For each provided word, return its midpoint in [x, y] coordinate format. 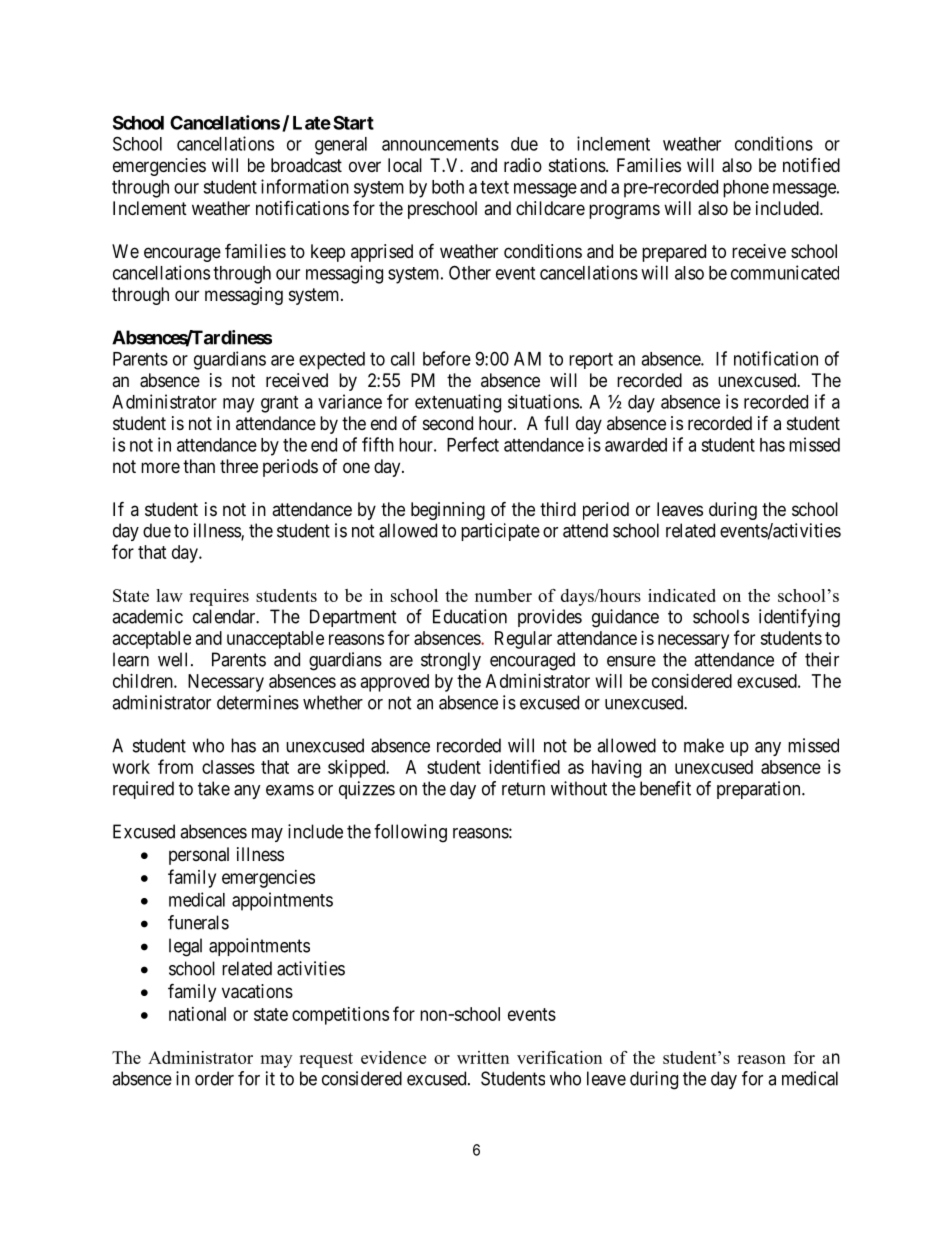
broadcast [306, 165]
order [214, 1078]
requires [219, 597]
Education [470, 616]
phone [746, 189]
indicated [682, 595]
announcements [440, 144]
